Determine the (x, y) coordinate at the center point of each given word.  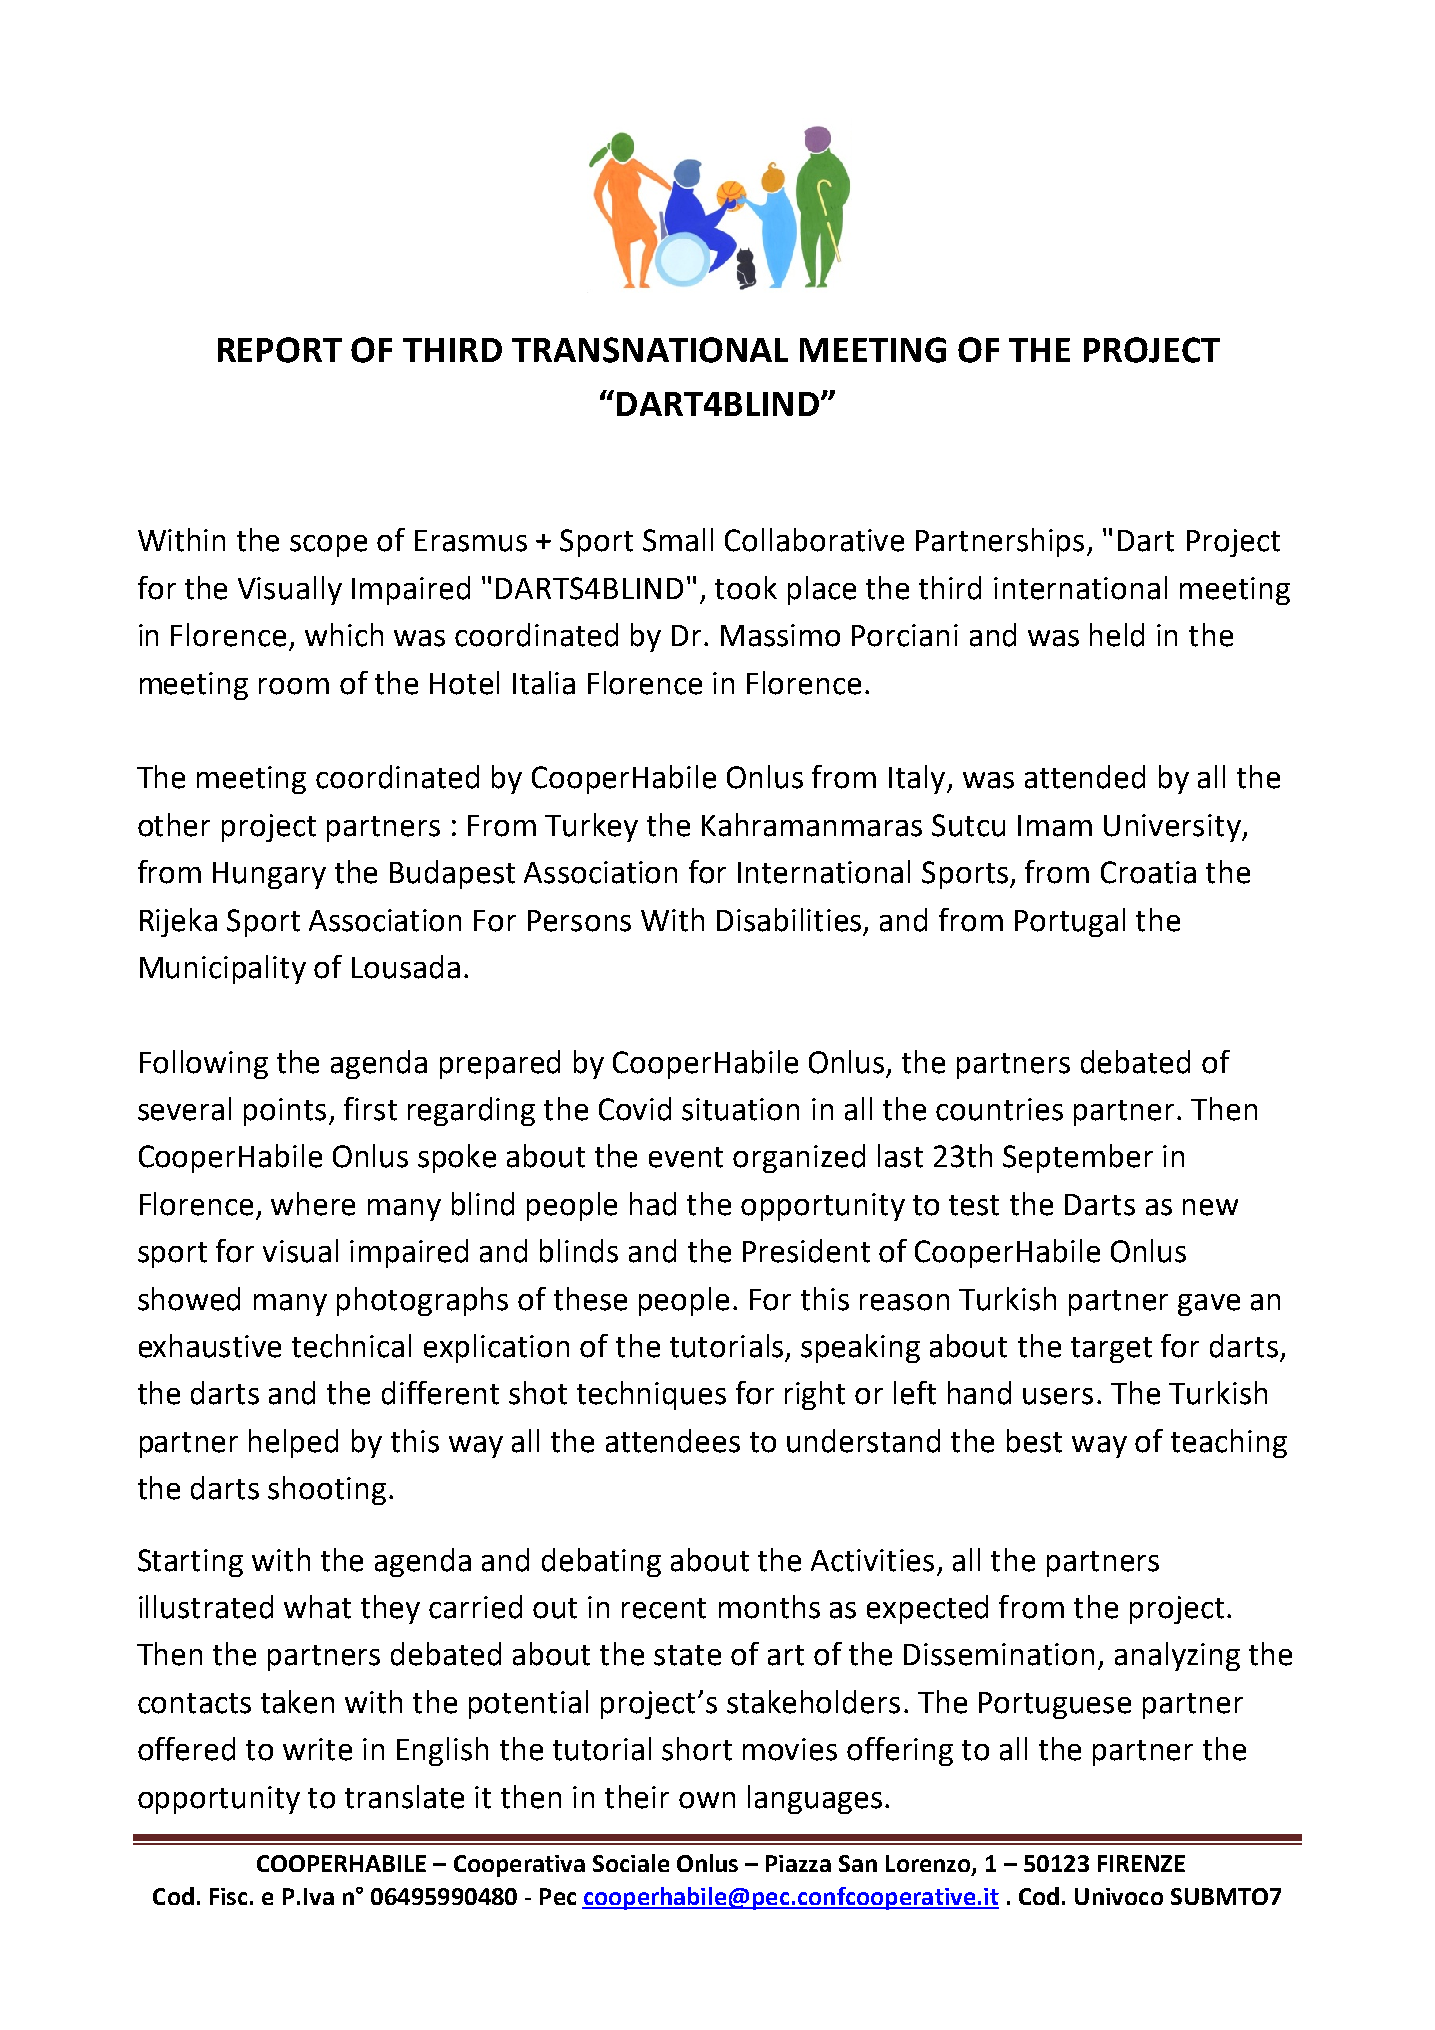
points (285, 1112)
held (1117, 635)
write (317, 1749)
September (1078, 1158)
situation (740, 1109)
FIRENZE (1141, 1863)
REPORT (280, 350)
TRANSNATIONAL (650, 350)
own (707, 1800)
